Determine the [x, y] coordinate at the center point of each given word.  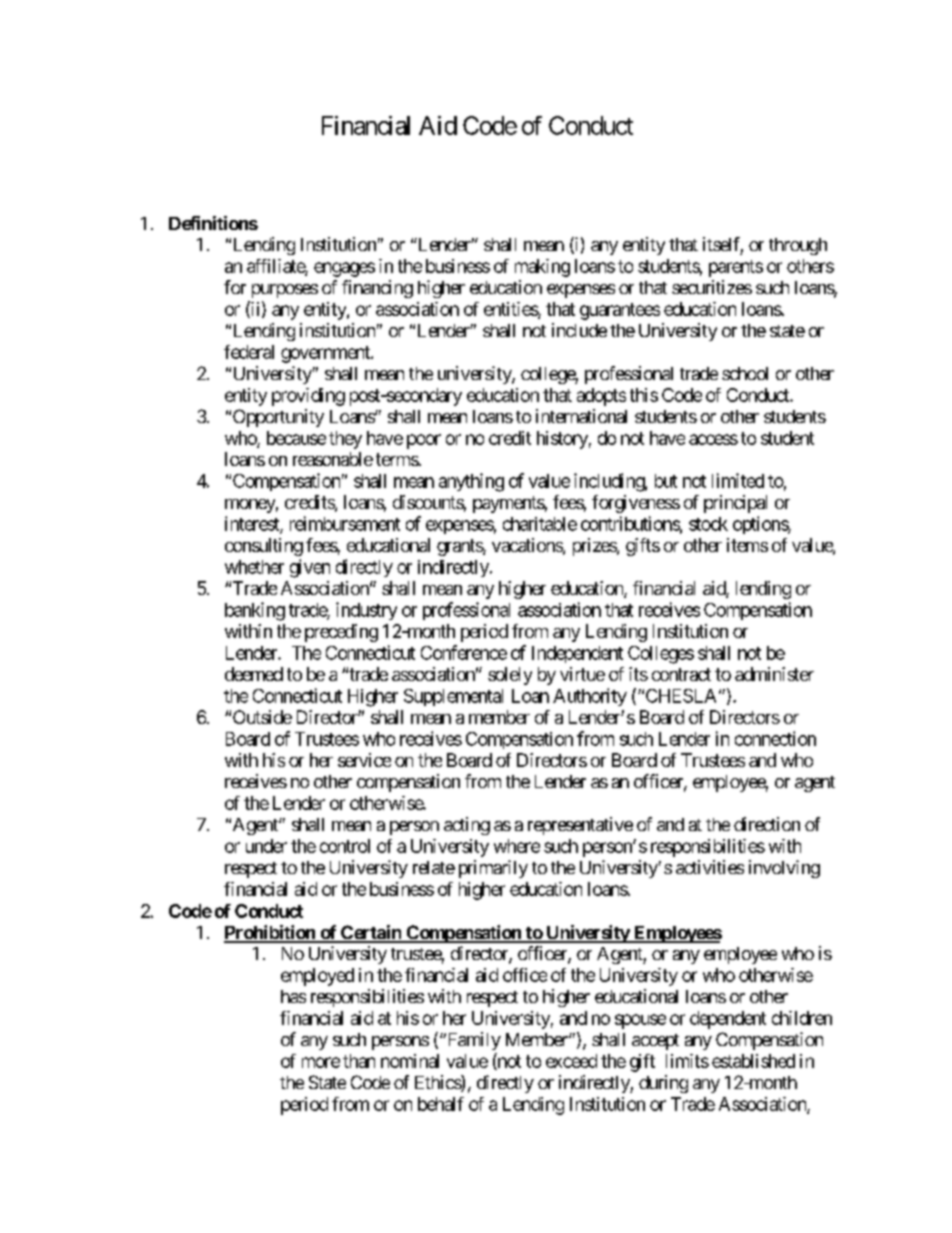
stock [708, 524]
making [542, 268]
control [345, 846]
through [798, 246]
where [517, 846]
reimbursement [345, 523]
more [321, 1062]
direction [767, 824]
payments [509, 504]
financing [377, 289]
